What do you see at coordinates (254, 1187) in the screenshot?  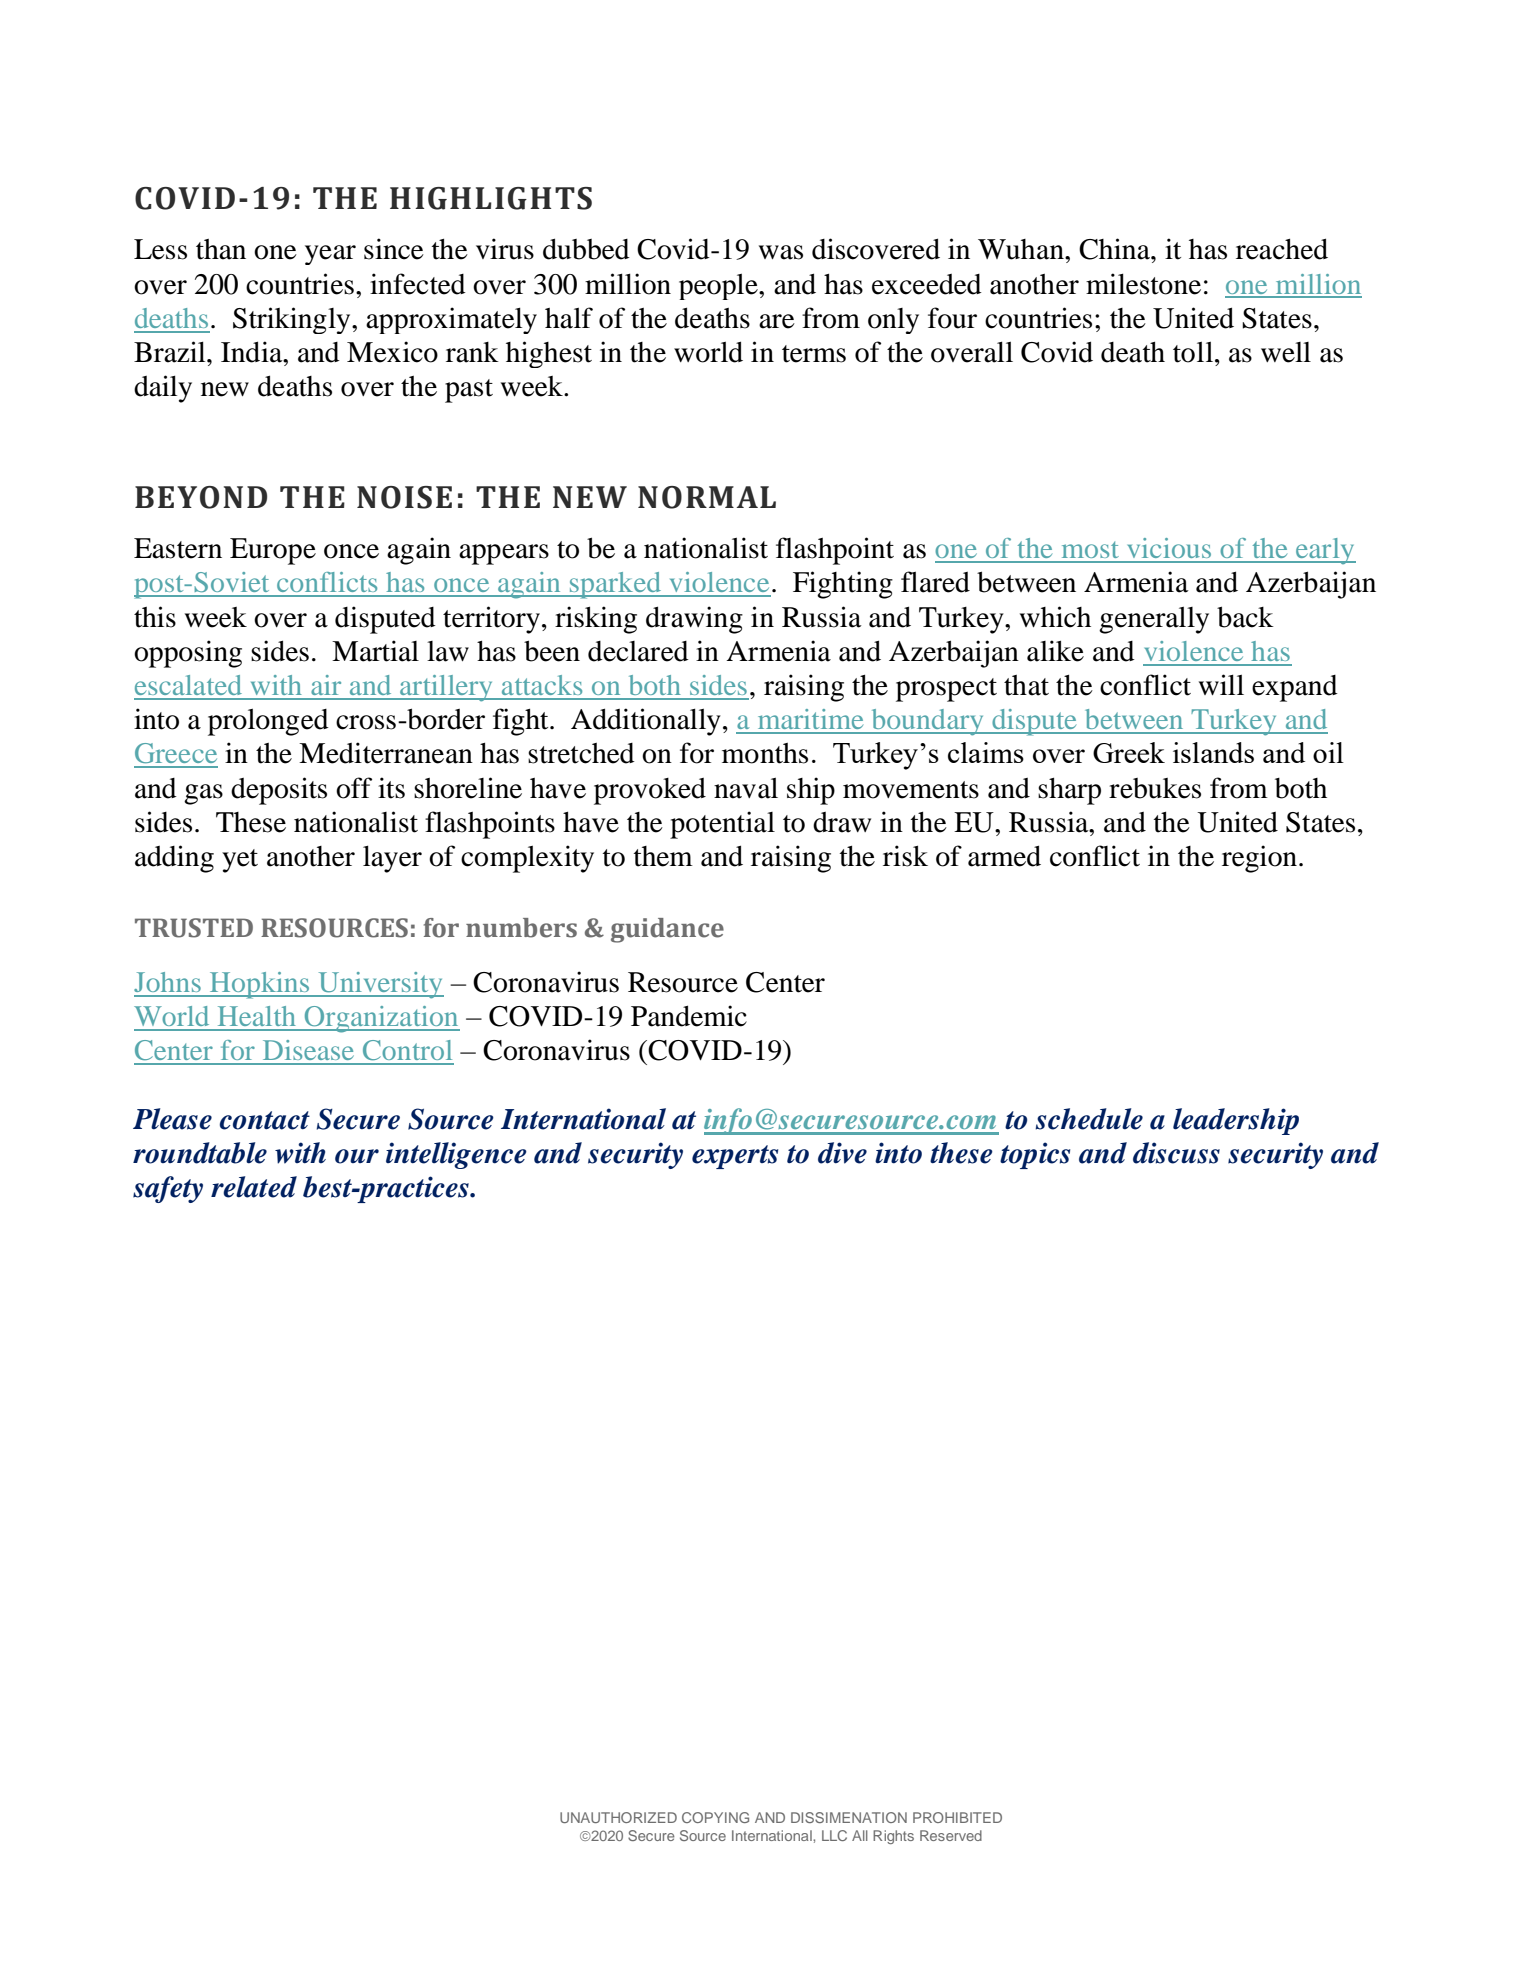 I see `related` at bounding box center [254, 1187].
